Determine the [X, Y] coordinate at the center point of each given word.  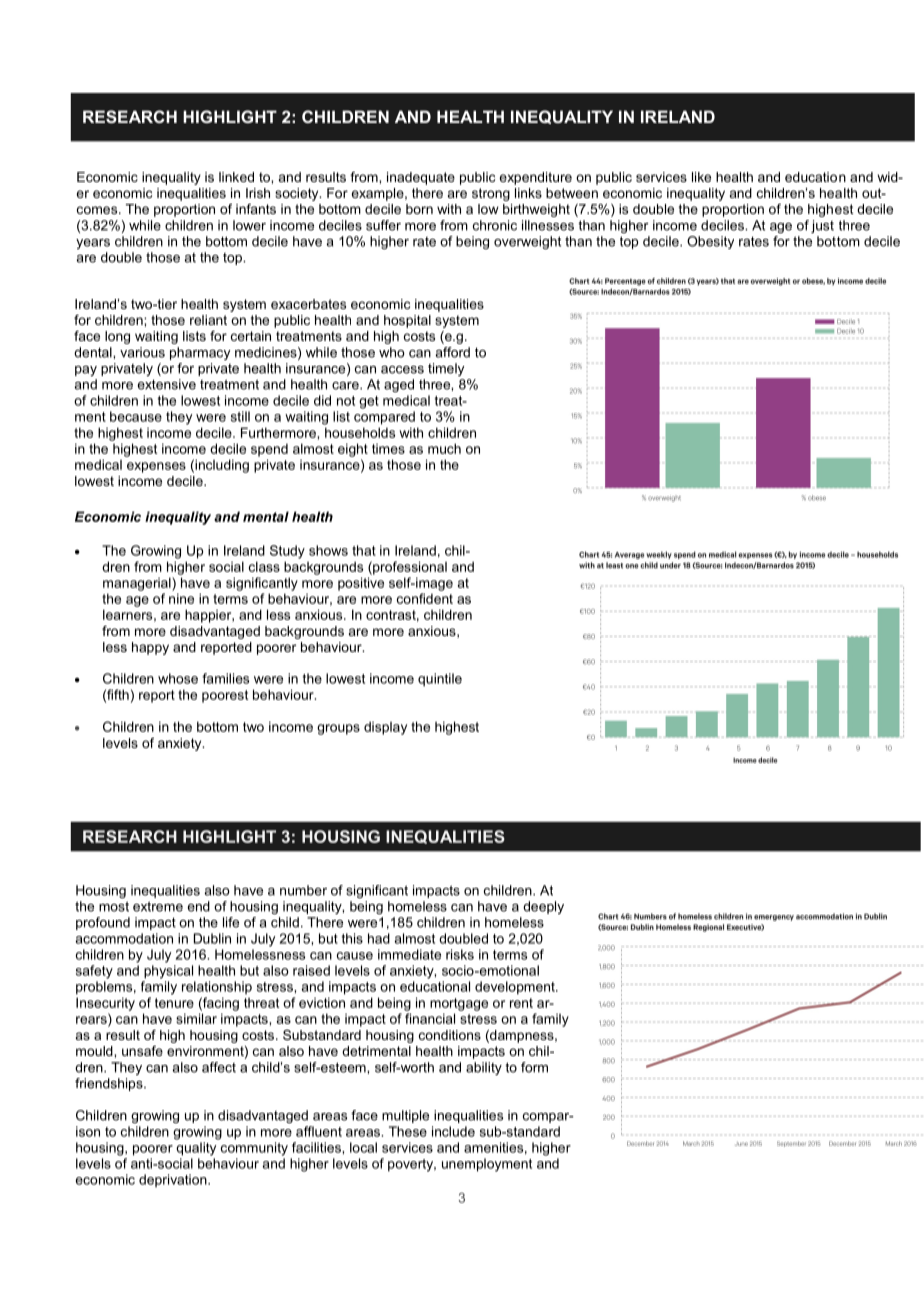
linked [236, 177]
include [453, 1131]
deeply [543, 907]
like [701, 177]
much [444, 448]
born [419, 209]
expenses [156, 467]
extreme [158, 906]
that [364, 550]
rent [521, 1003]
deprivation [174, 1180]
